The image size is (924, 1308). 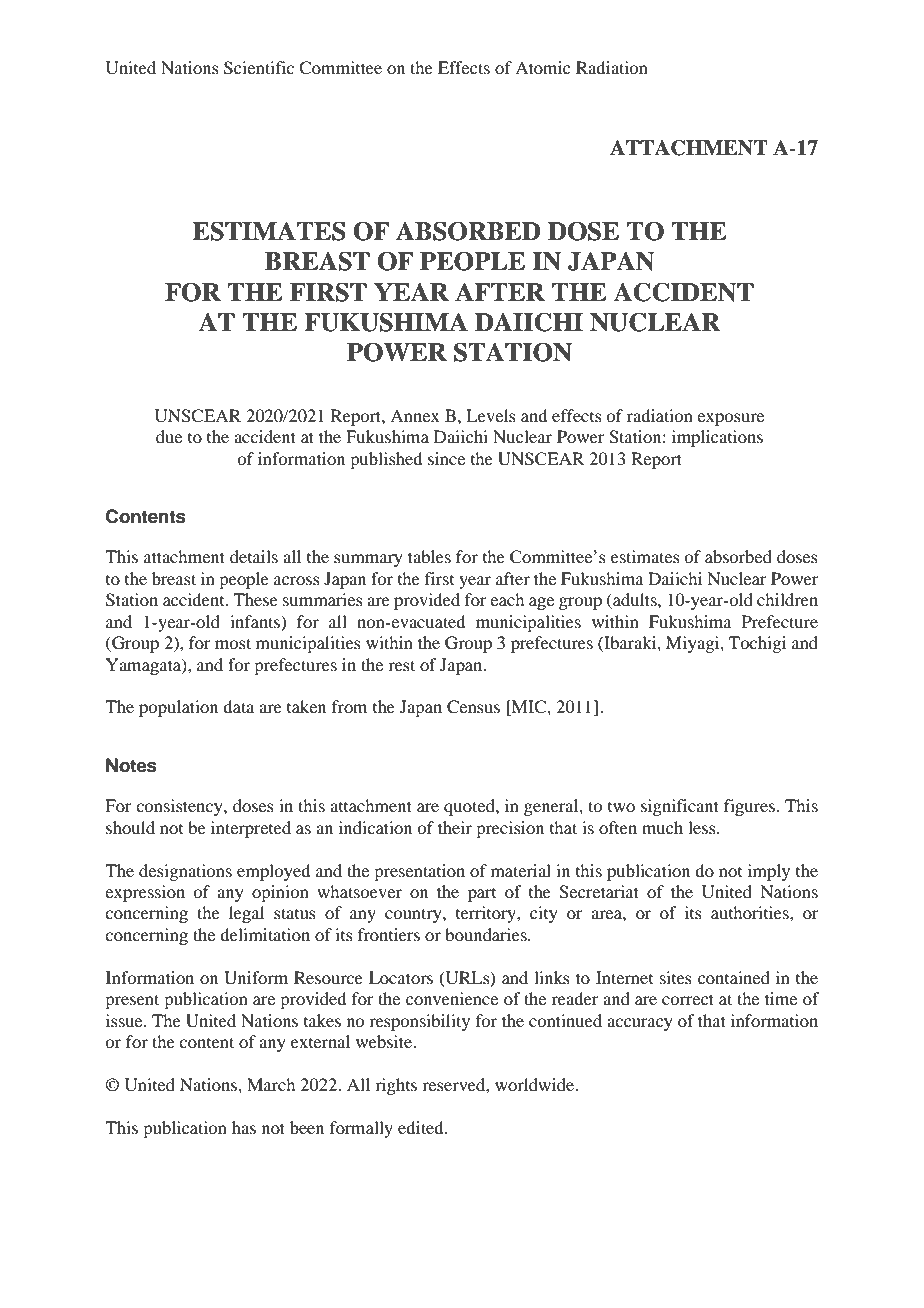 What do you see at coordinates (259, 68) in the image?
I see `Scientific` at bounding box center [259, 68].
